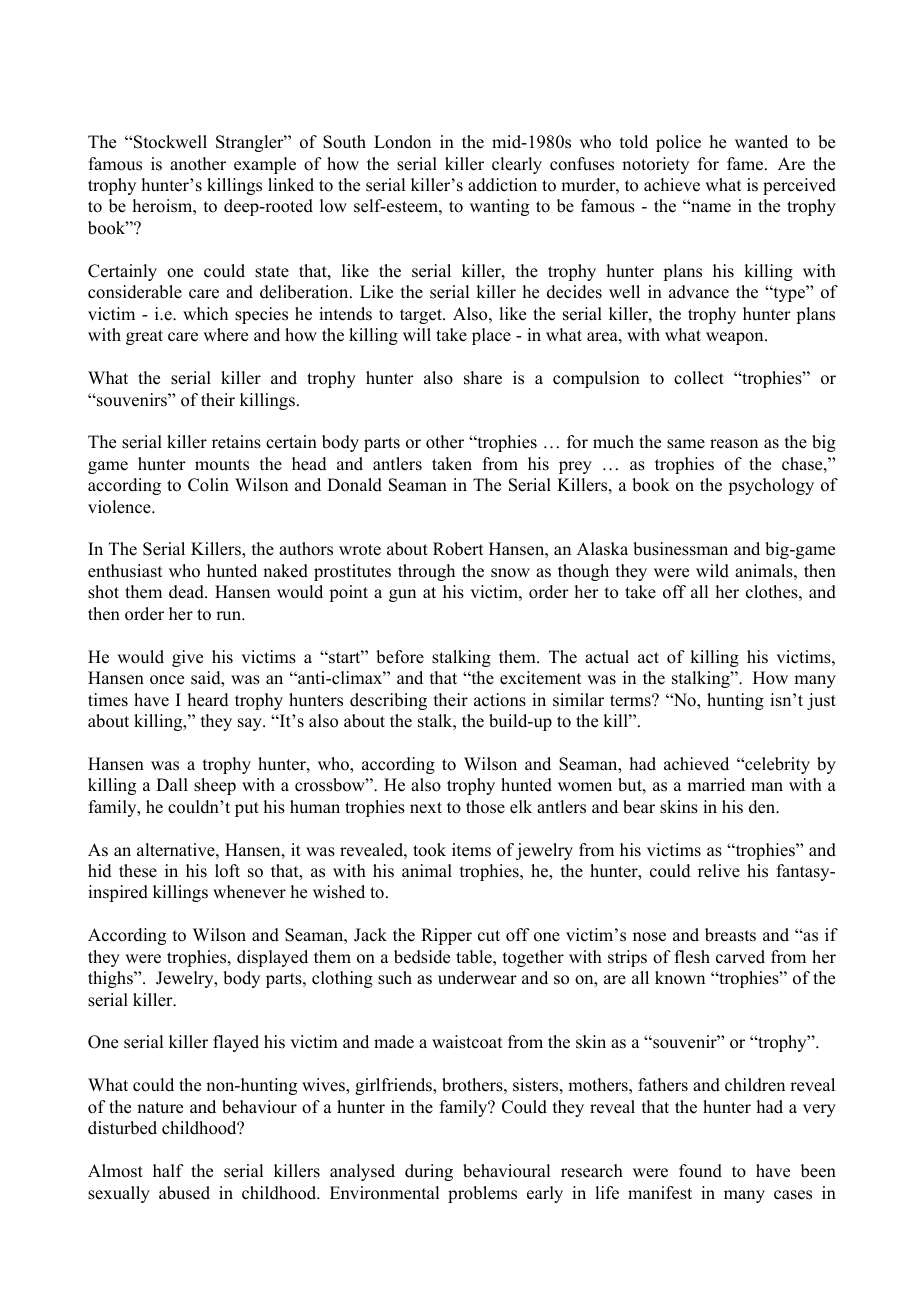  What do you see at coordinates (734, 444) in the document?
I see `reason` at bounding box center [734, 444].
